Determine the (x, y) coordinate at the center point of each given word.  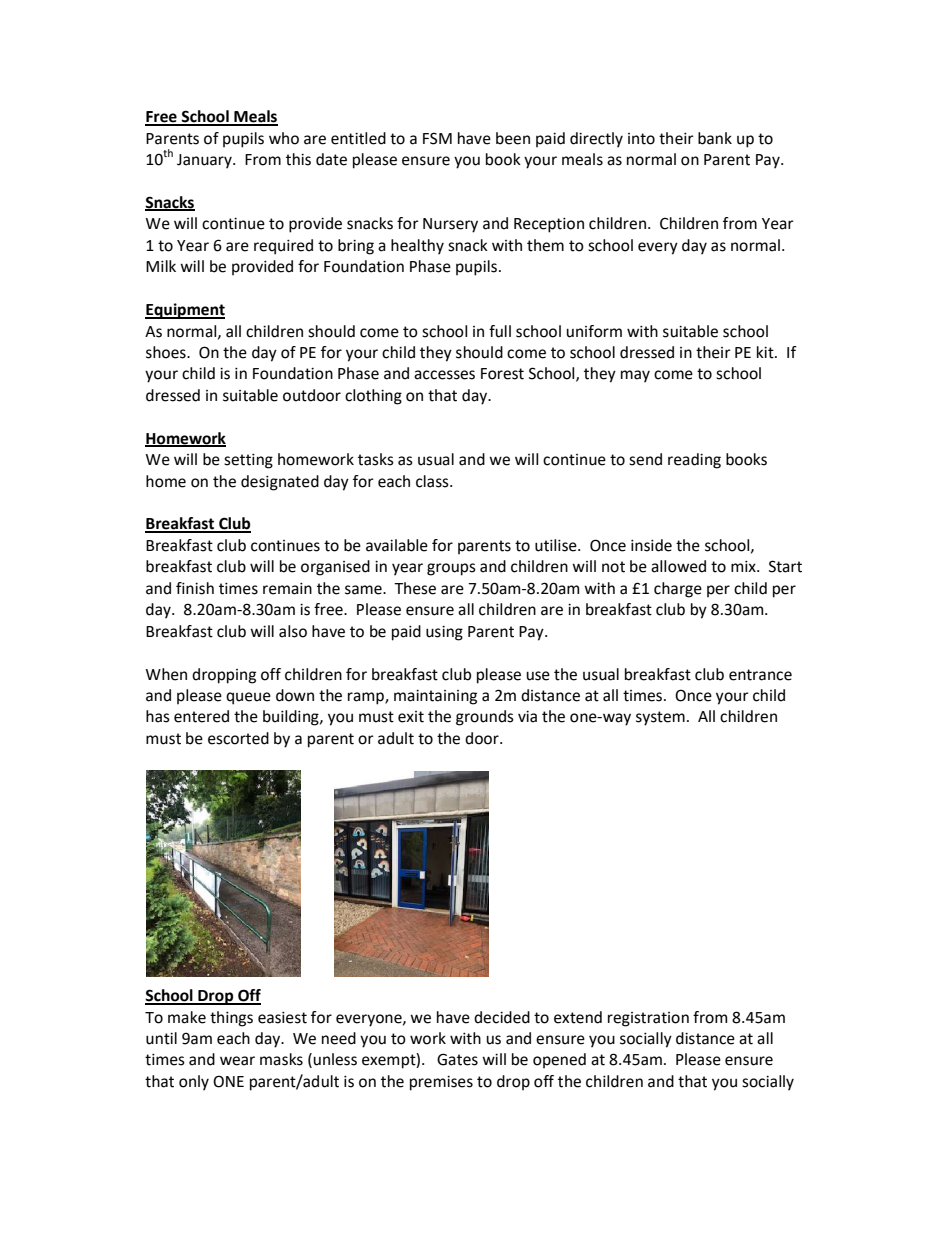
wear (237, 1061)
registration (648, 1019)
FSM (437, 138)
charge (678, 590)
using (444, 633)
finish (195, 588)
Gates (457, 1059)
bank (715, 138)
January (205, 161)
